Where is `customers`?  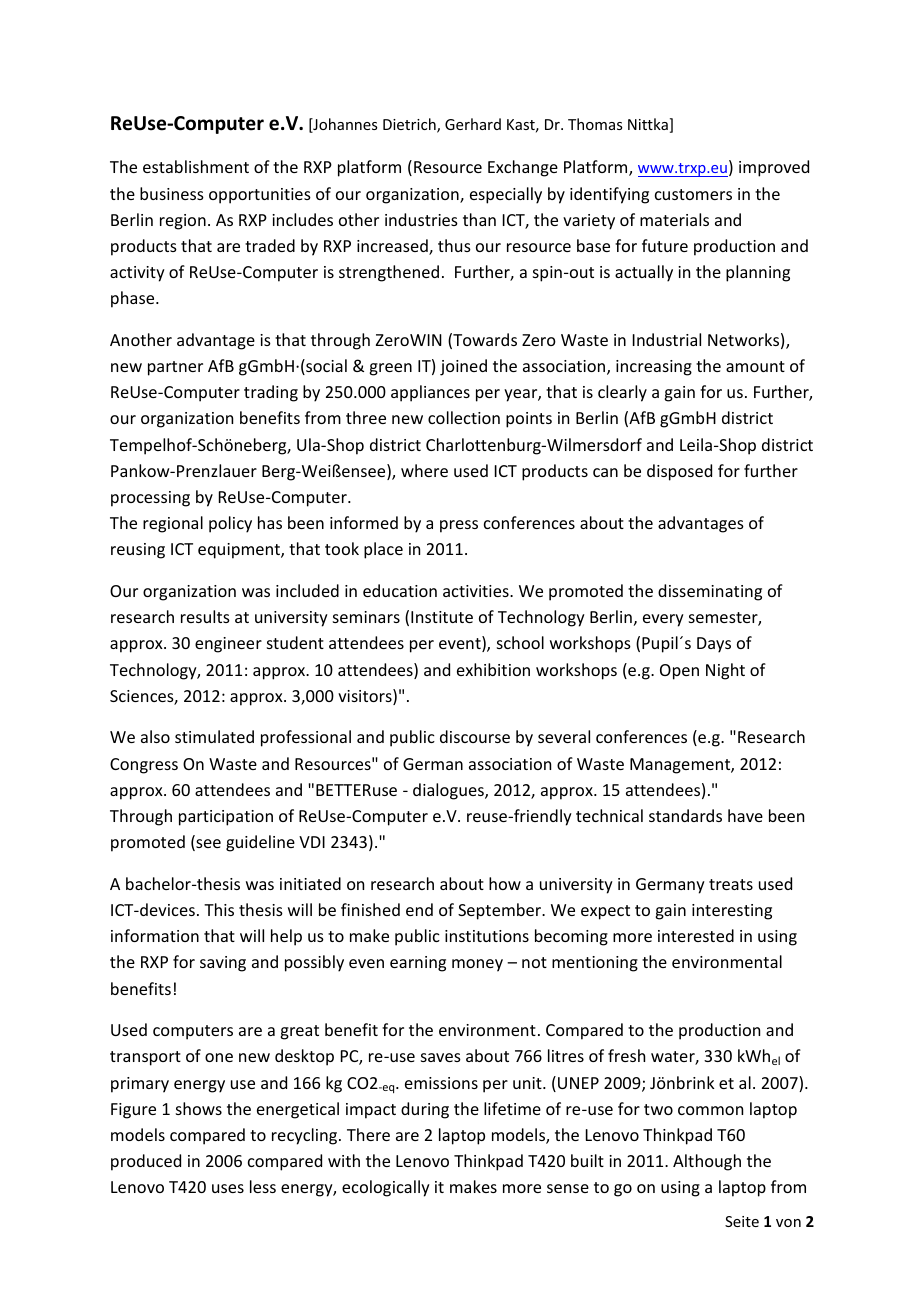 customers is located at coordinates (693, 194).
